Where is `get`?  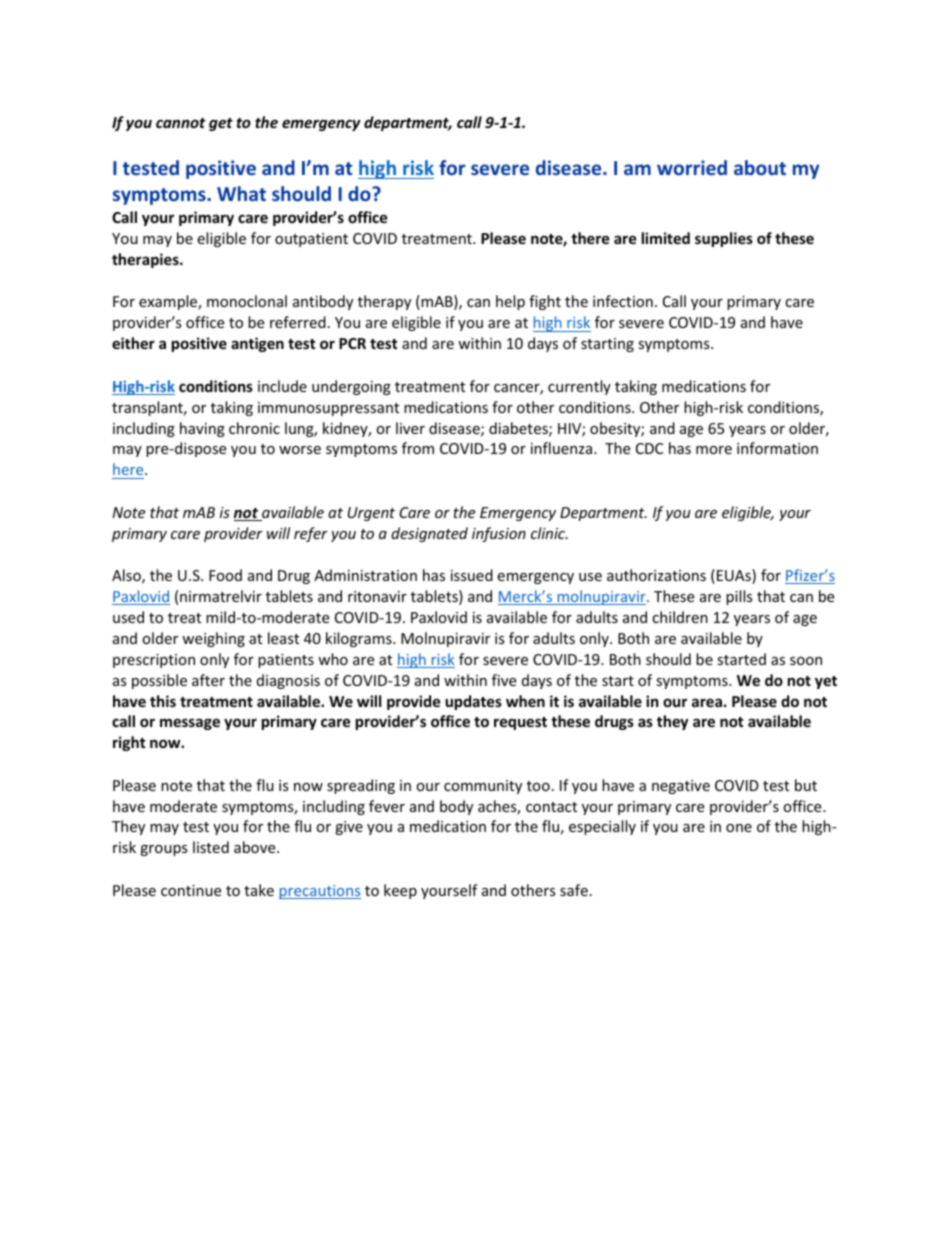
get is located at coordinates (221, 124).
